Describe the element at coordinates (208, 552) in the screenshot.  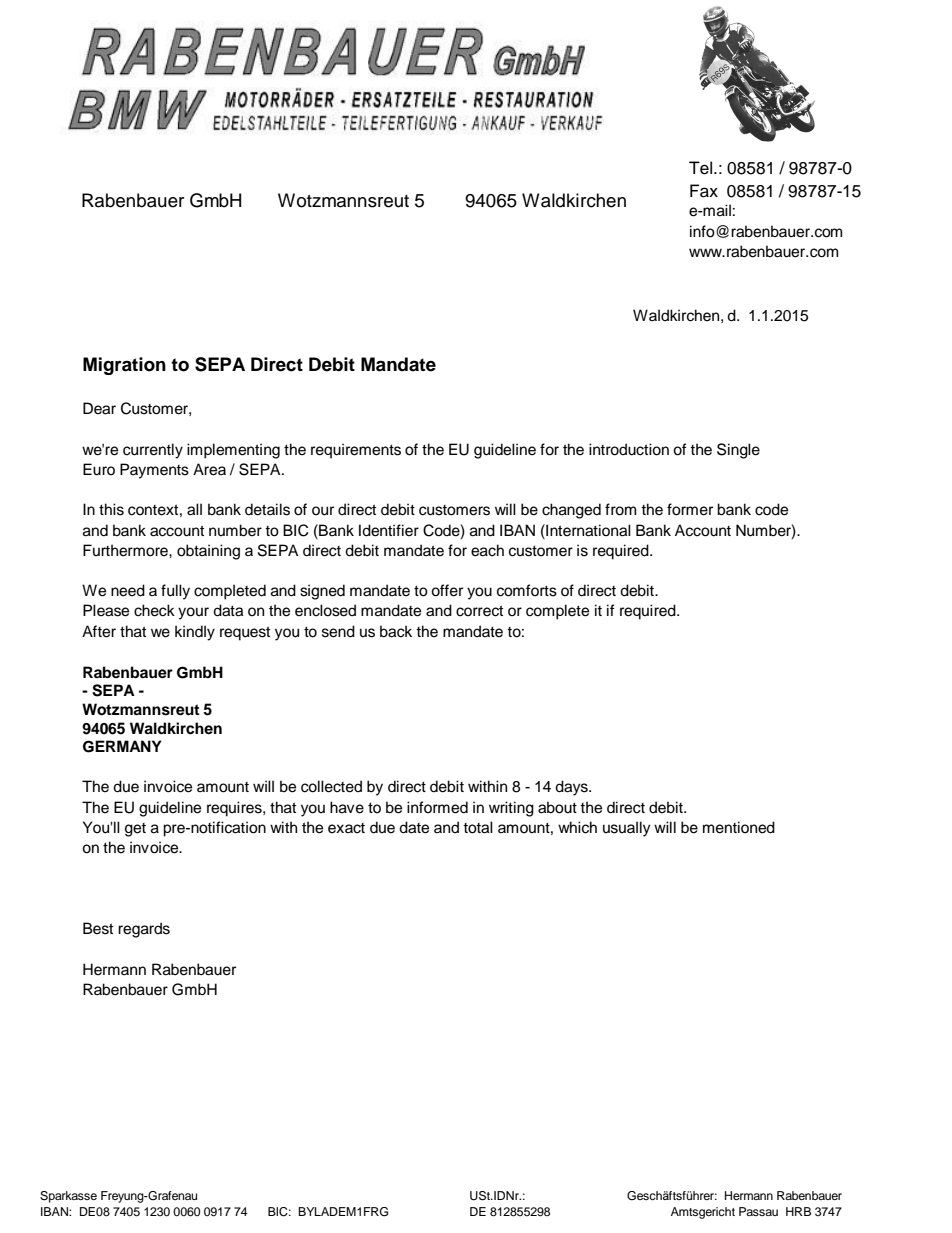
I see `obtaining` at that location.
